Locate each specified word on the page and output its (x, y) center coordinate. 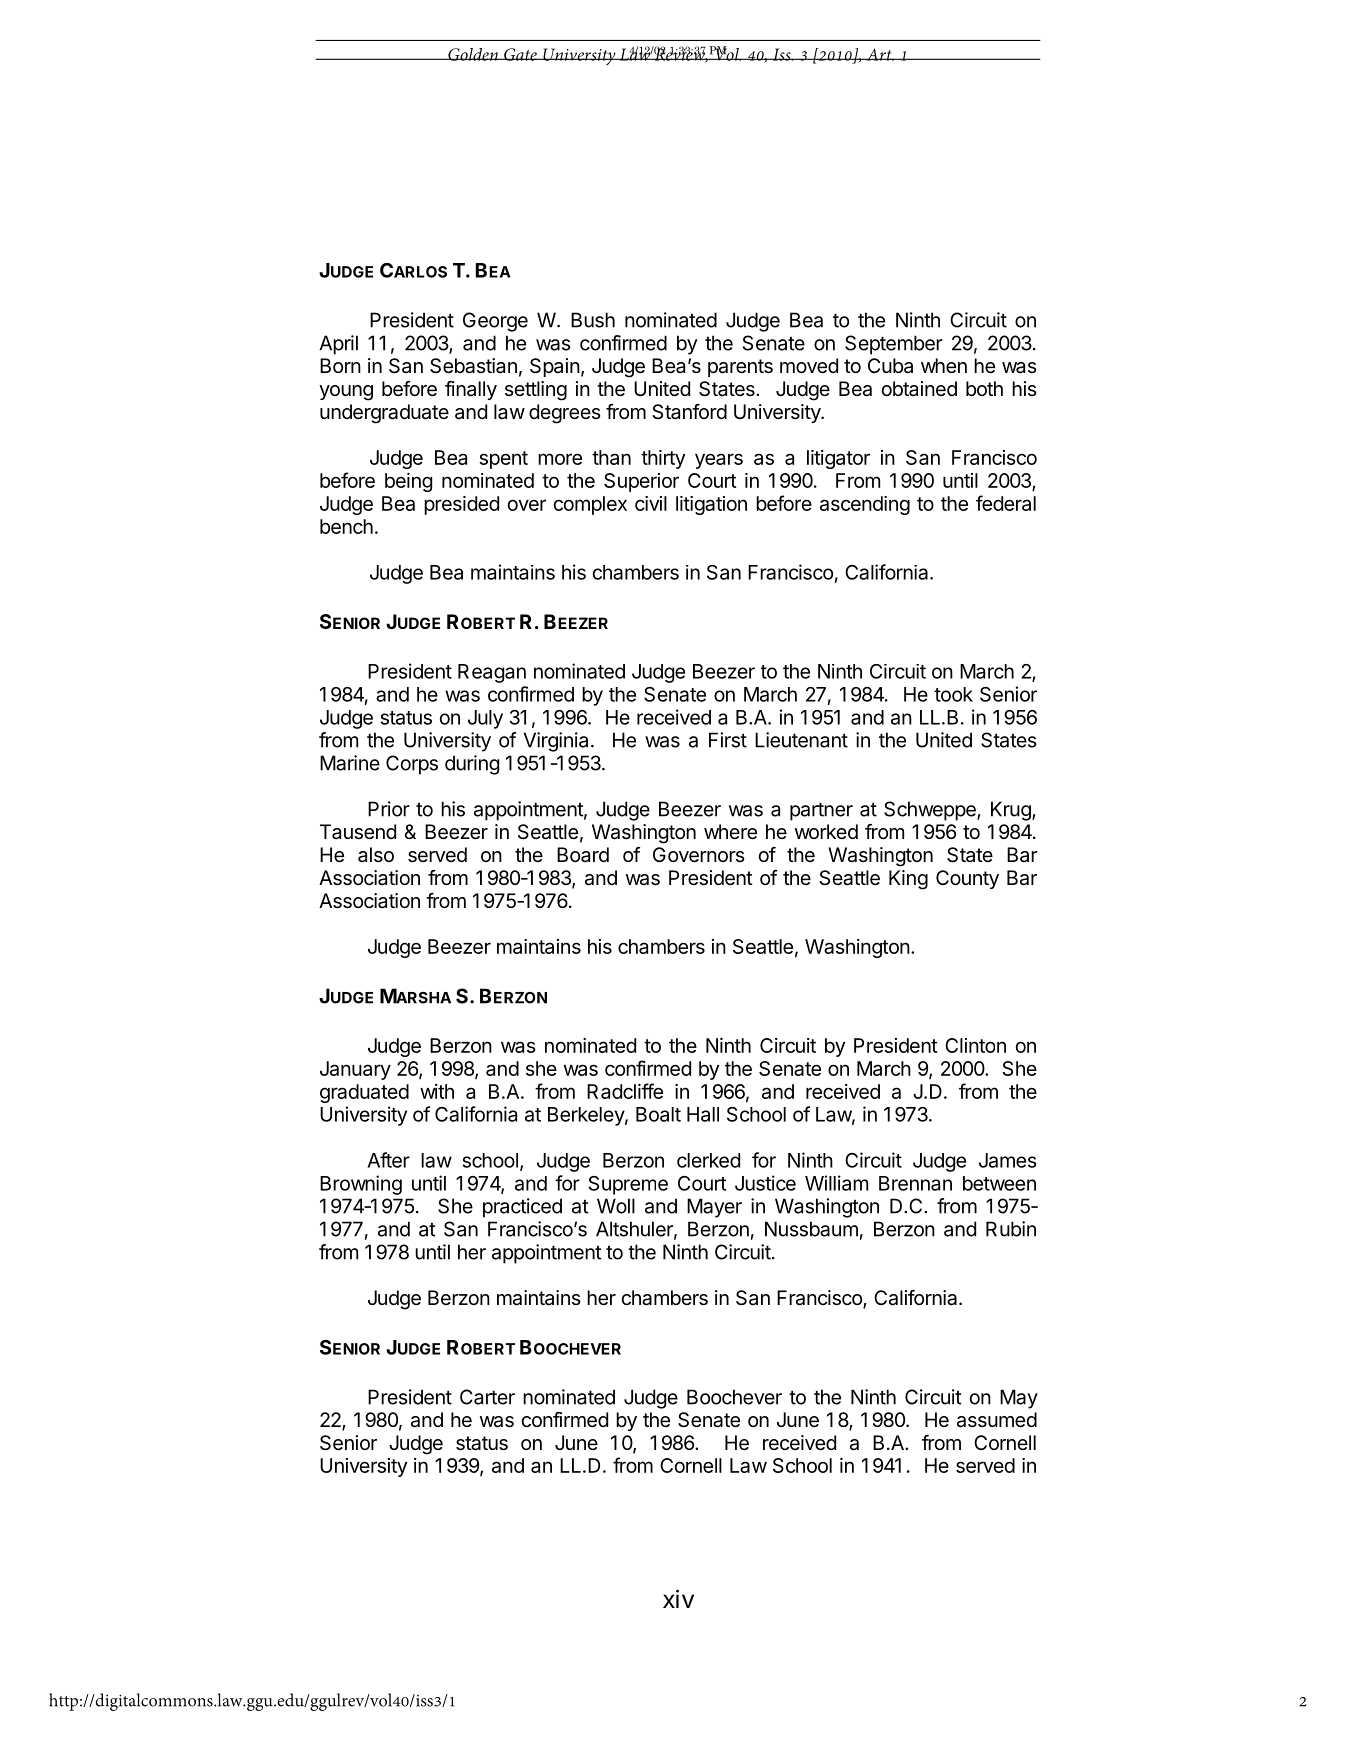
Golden (473, 54)
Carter (487, 1397)
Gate (520, 54)
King (908, 880)
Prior (389, 809)
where (730, 831)
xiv (678, 1599)
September (894, 345)
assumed (997, 1420)
